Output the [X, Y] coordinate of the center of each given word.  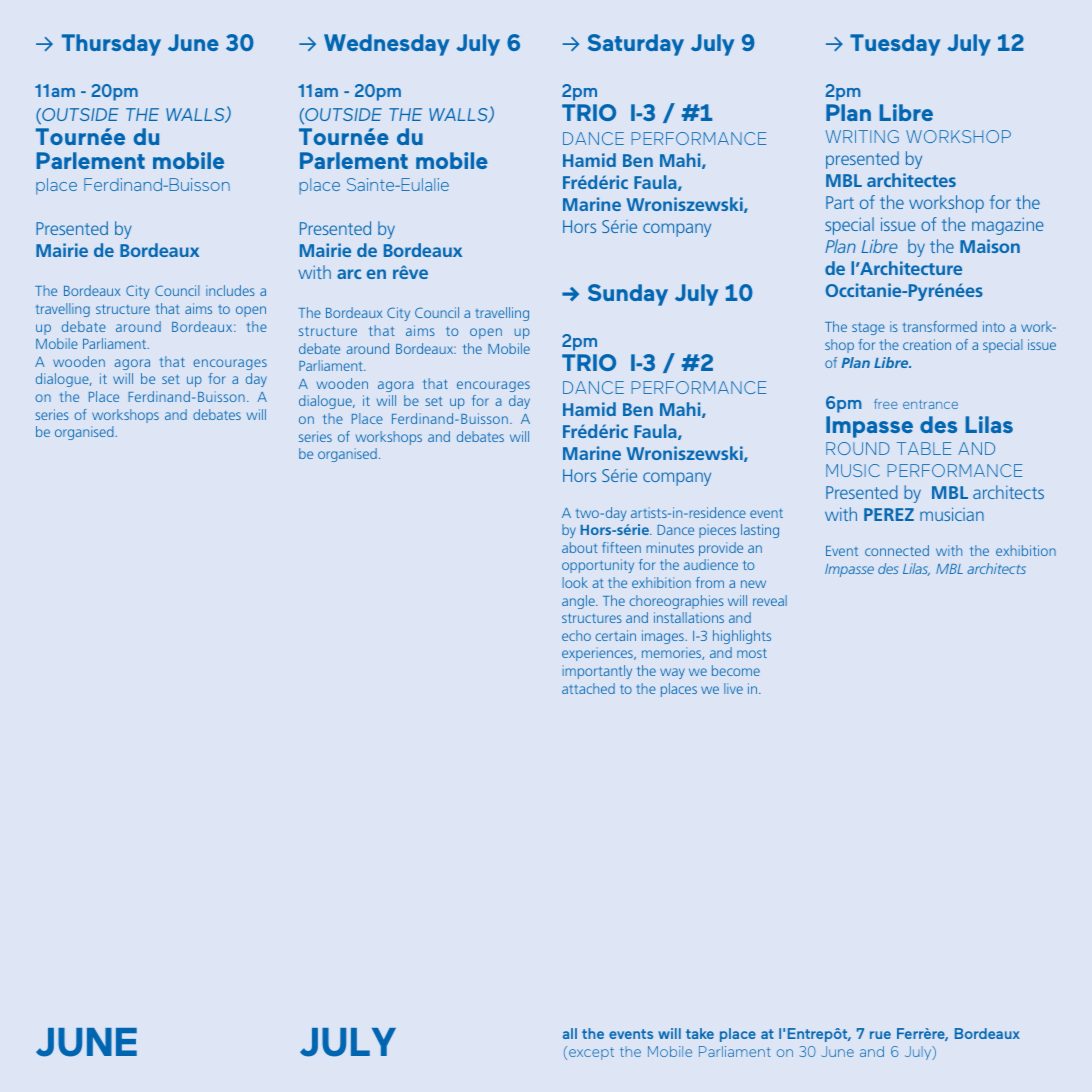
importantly [597, 672]
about [580, 547]
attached [588, 688]
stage [868, 329]
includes [230, 290]
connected [897, 550]
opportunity [598, 566]
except [591, 1053]
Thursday [111, 45]
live [733, 688]
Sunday [628, 295]
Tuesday [895, 45]
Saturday [636, 45]
